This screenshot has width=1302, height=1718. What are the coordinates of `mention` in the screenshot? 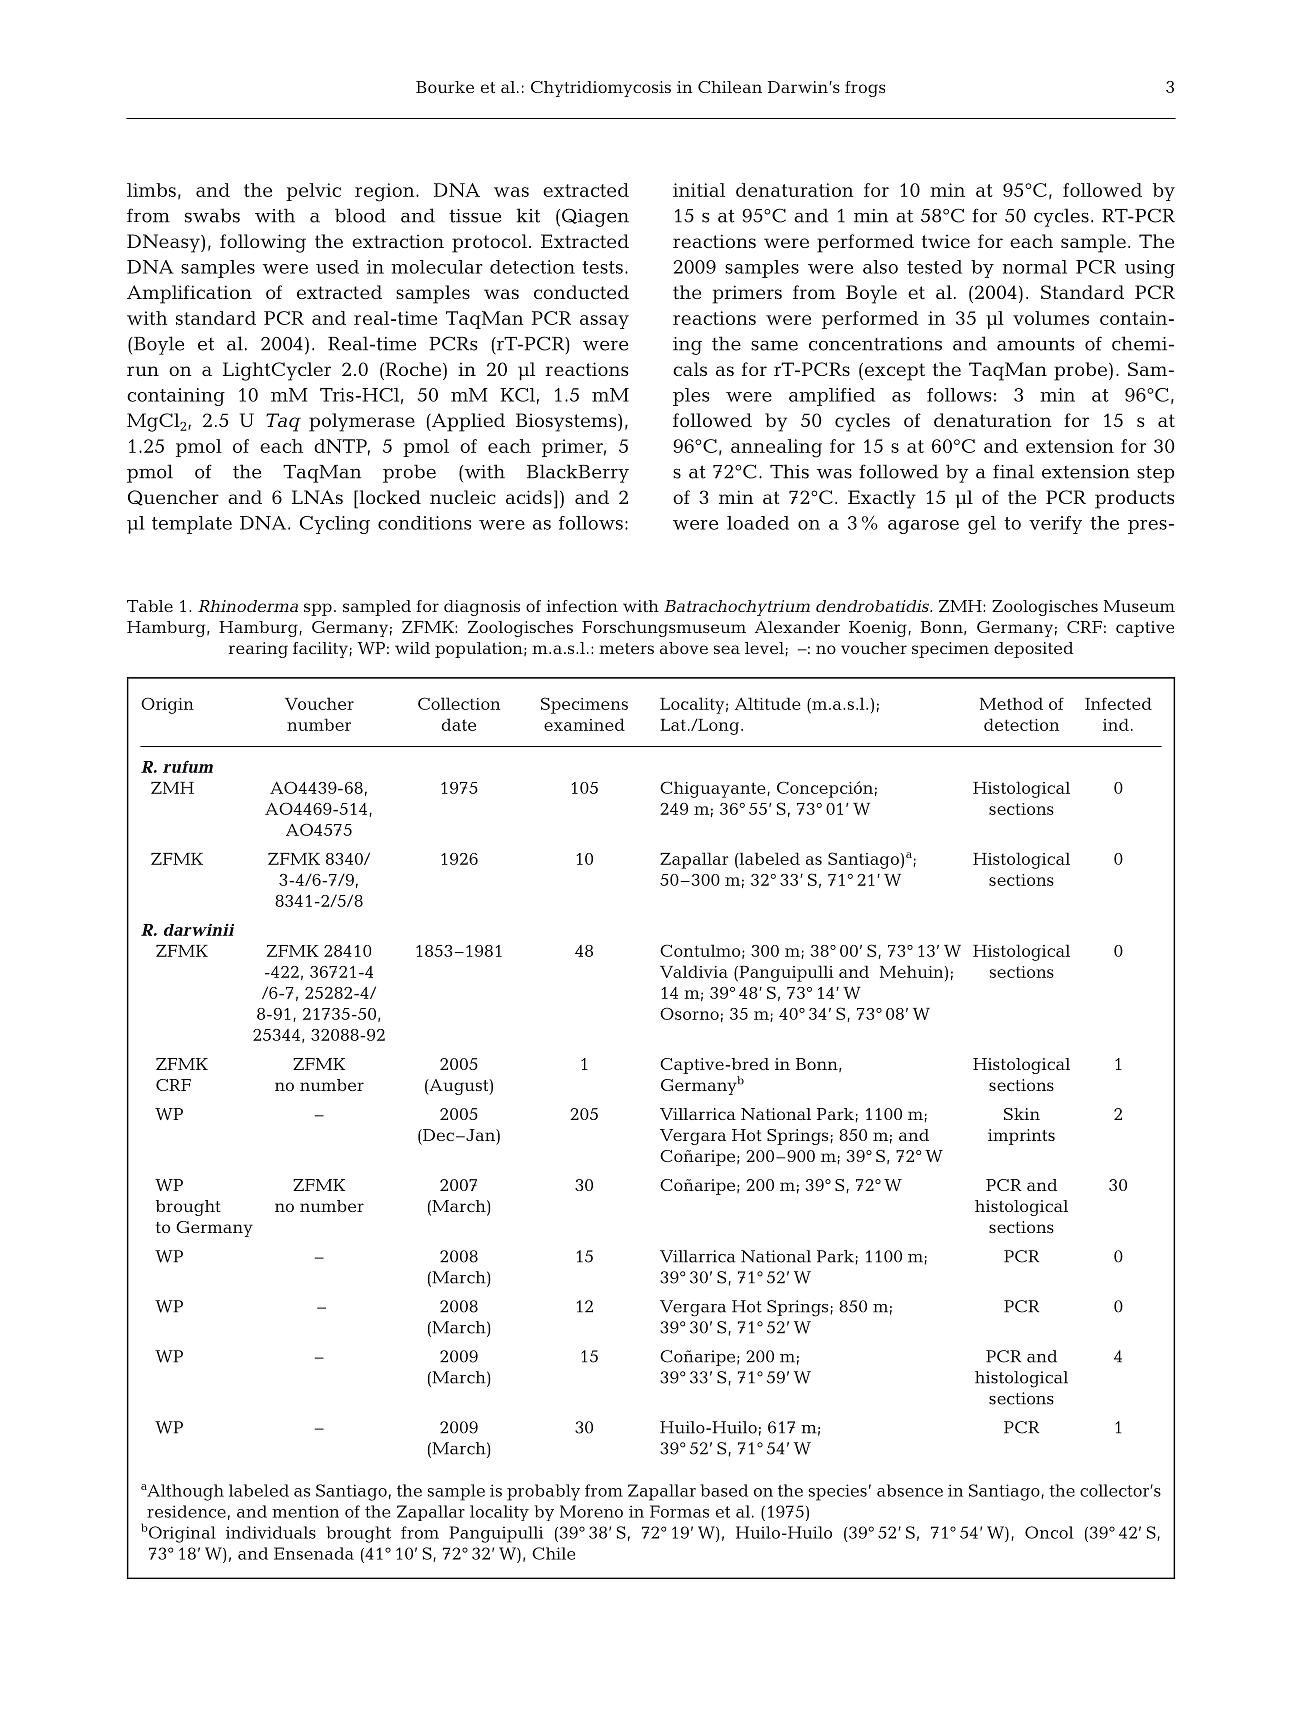 It's located at (305, 1511).
